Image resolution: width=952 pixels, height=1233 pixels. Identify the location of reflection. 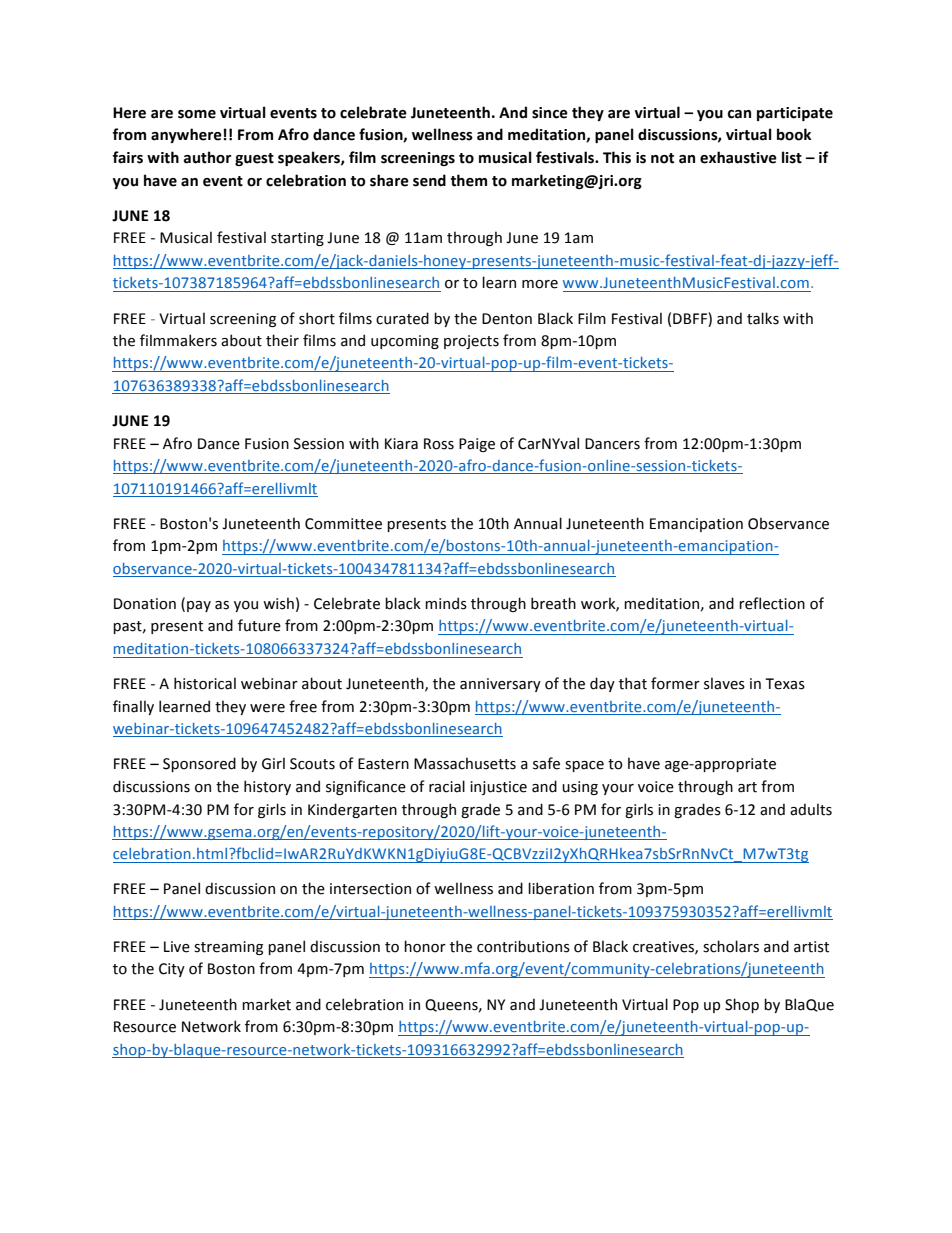
(772, 603).
